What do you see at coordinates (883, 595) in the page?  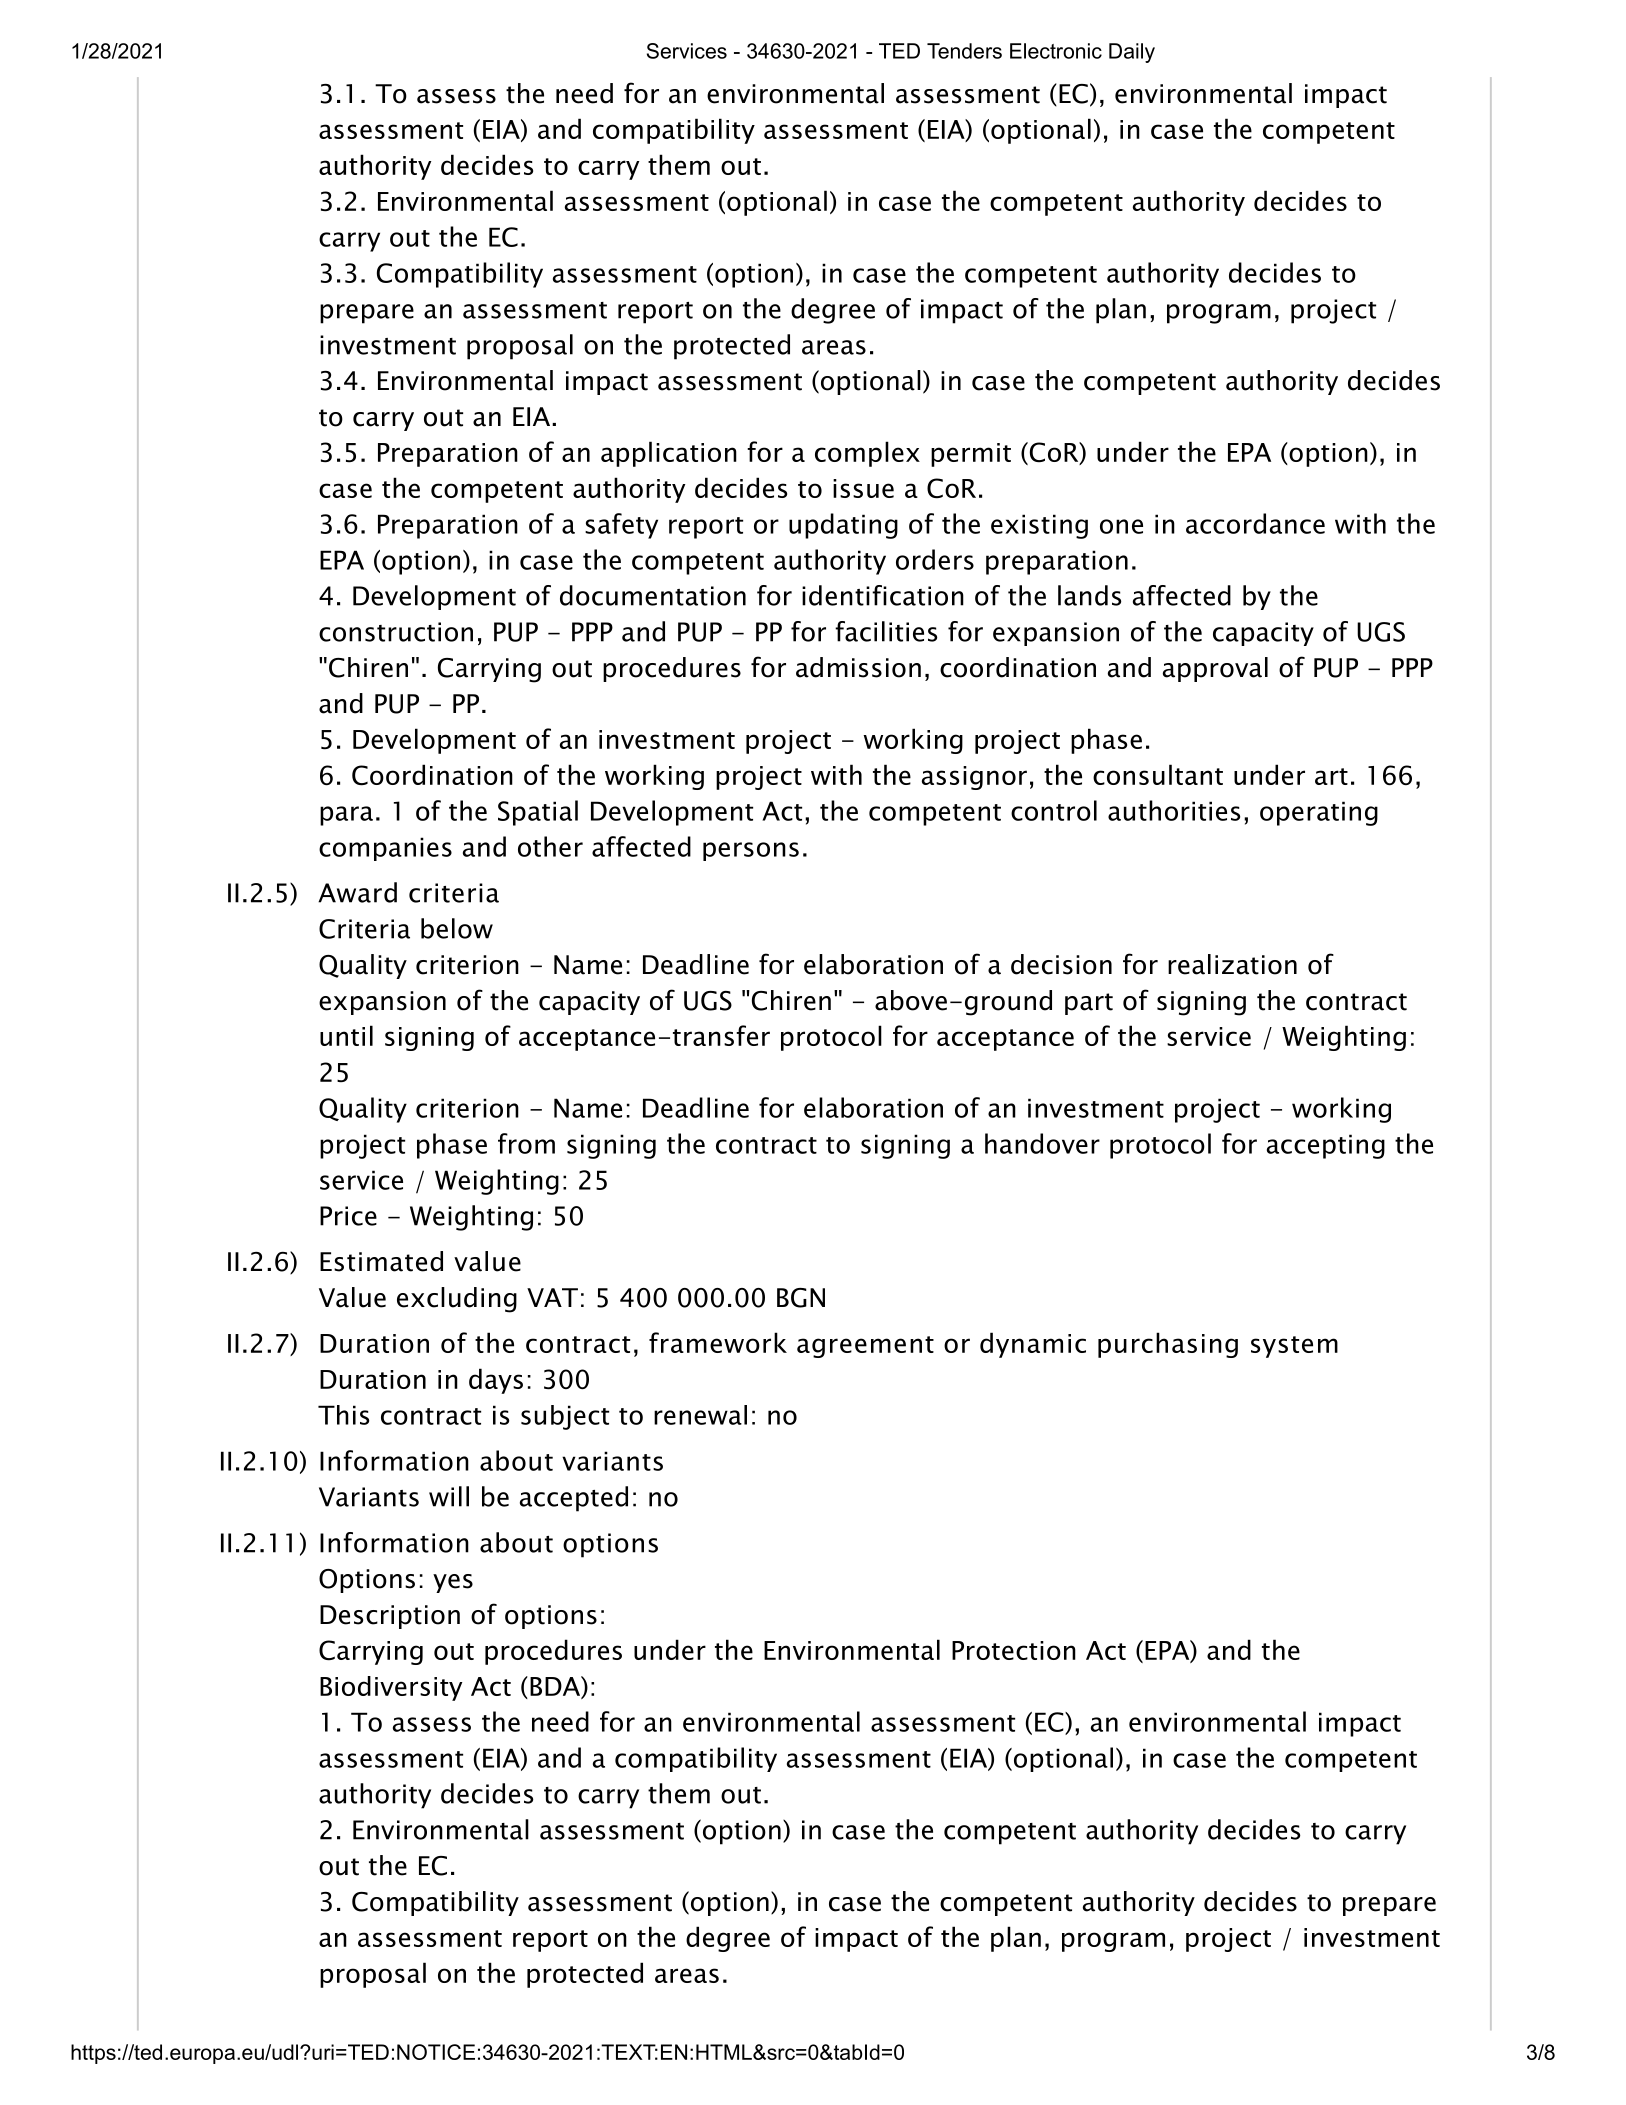 I see `identification` at bounding box center [883, 595].
